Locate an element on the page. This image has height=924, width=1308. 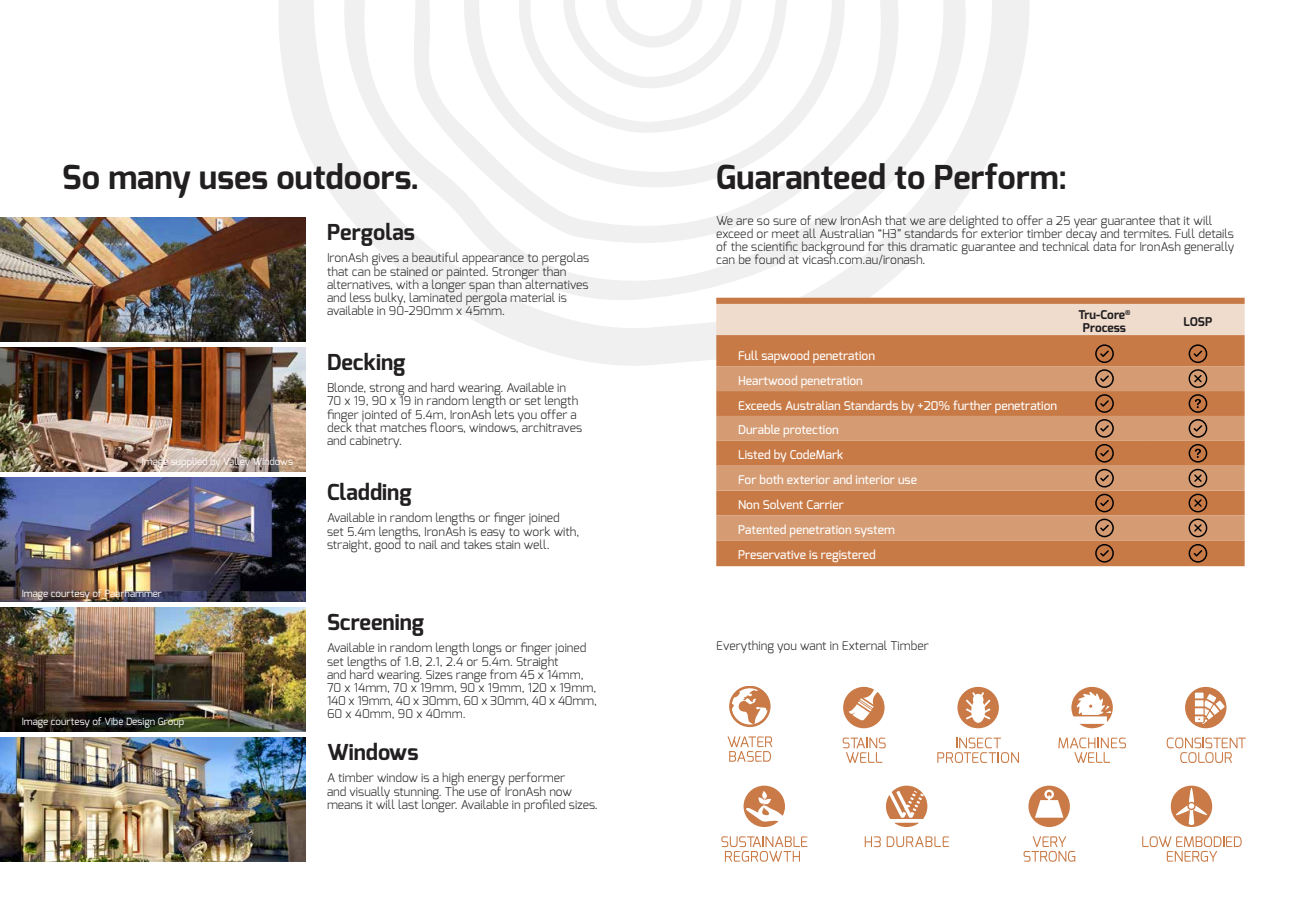
means is located at coordinates (345, 805).
